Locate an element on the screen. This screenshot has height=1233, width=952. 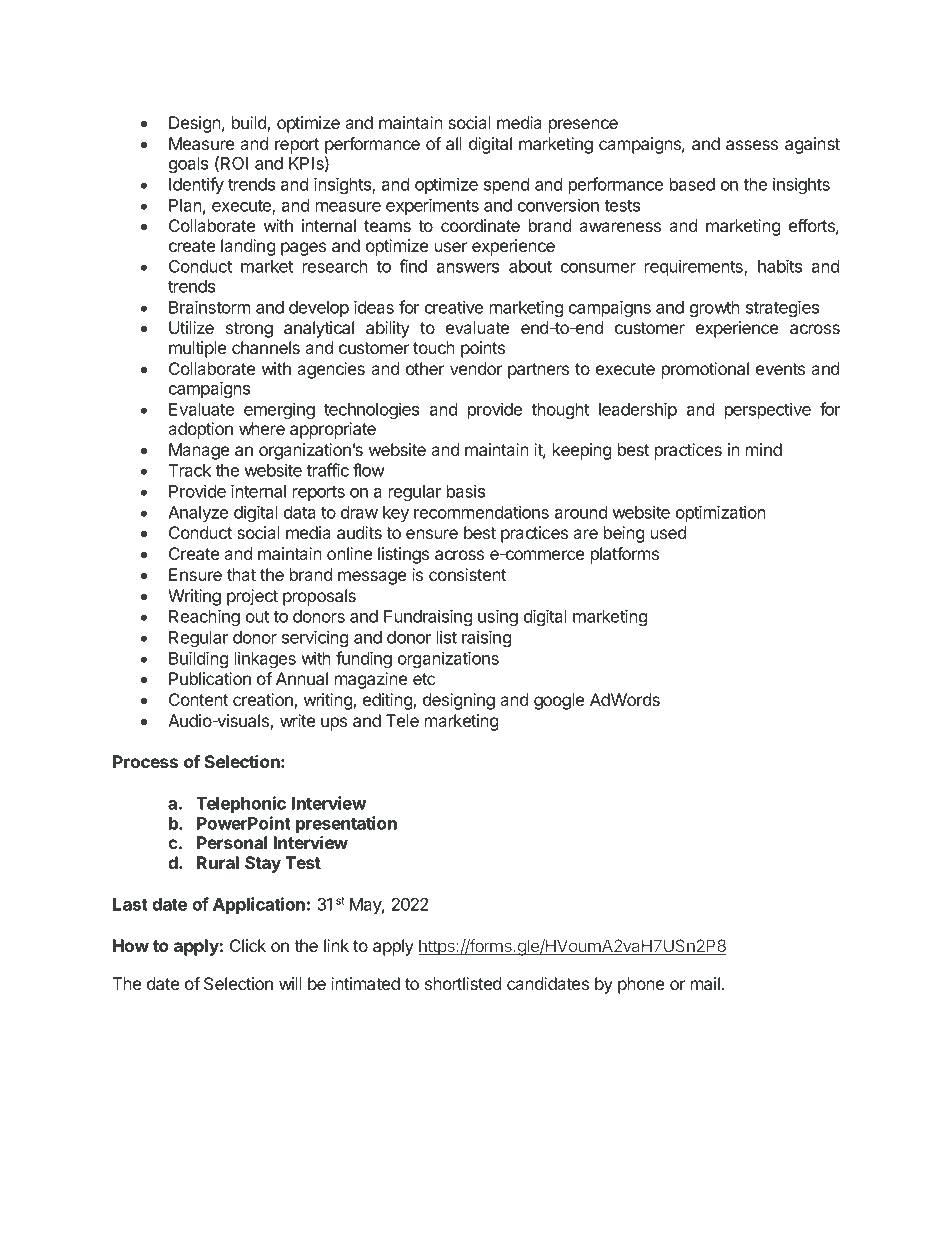
ROI is located at coordinates (234, 163).
